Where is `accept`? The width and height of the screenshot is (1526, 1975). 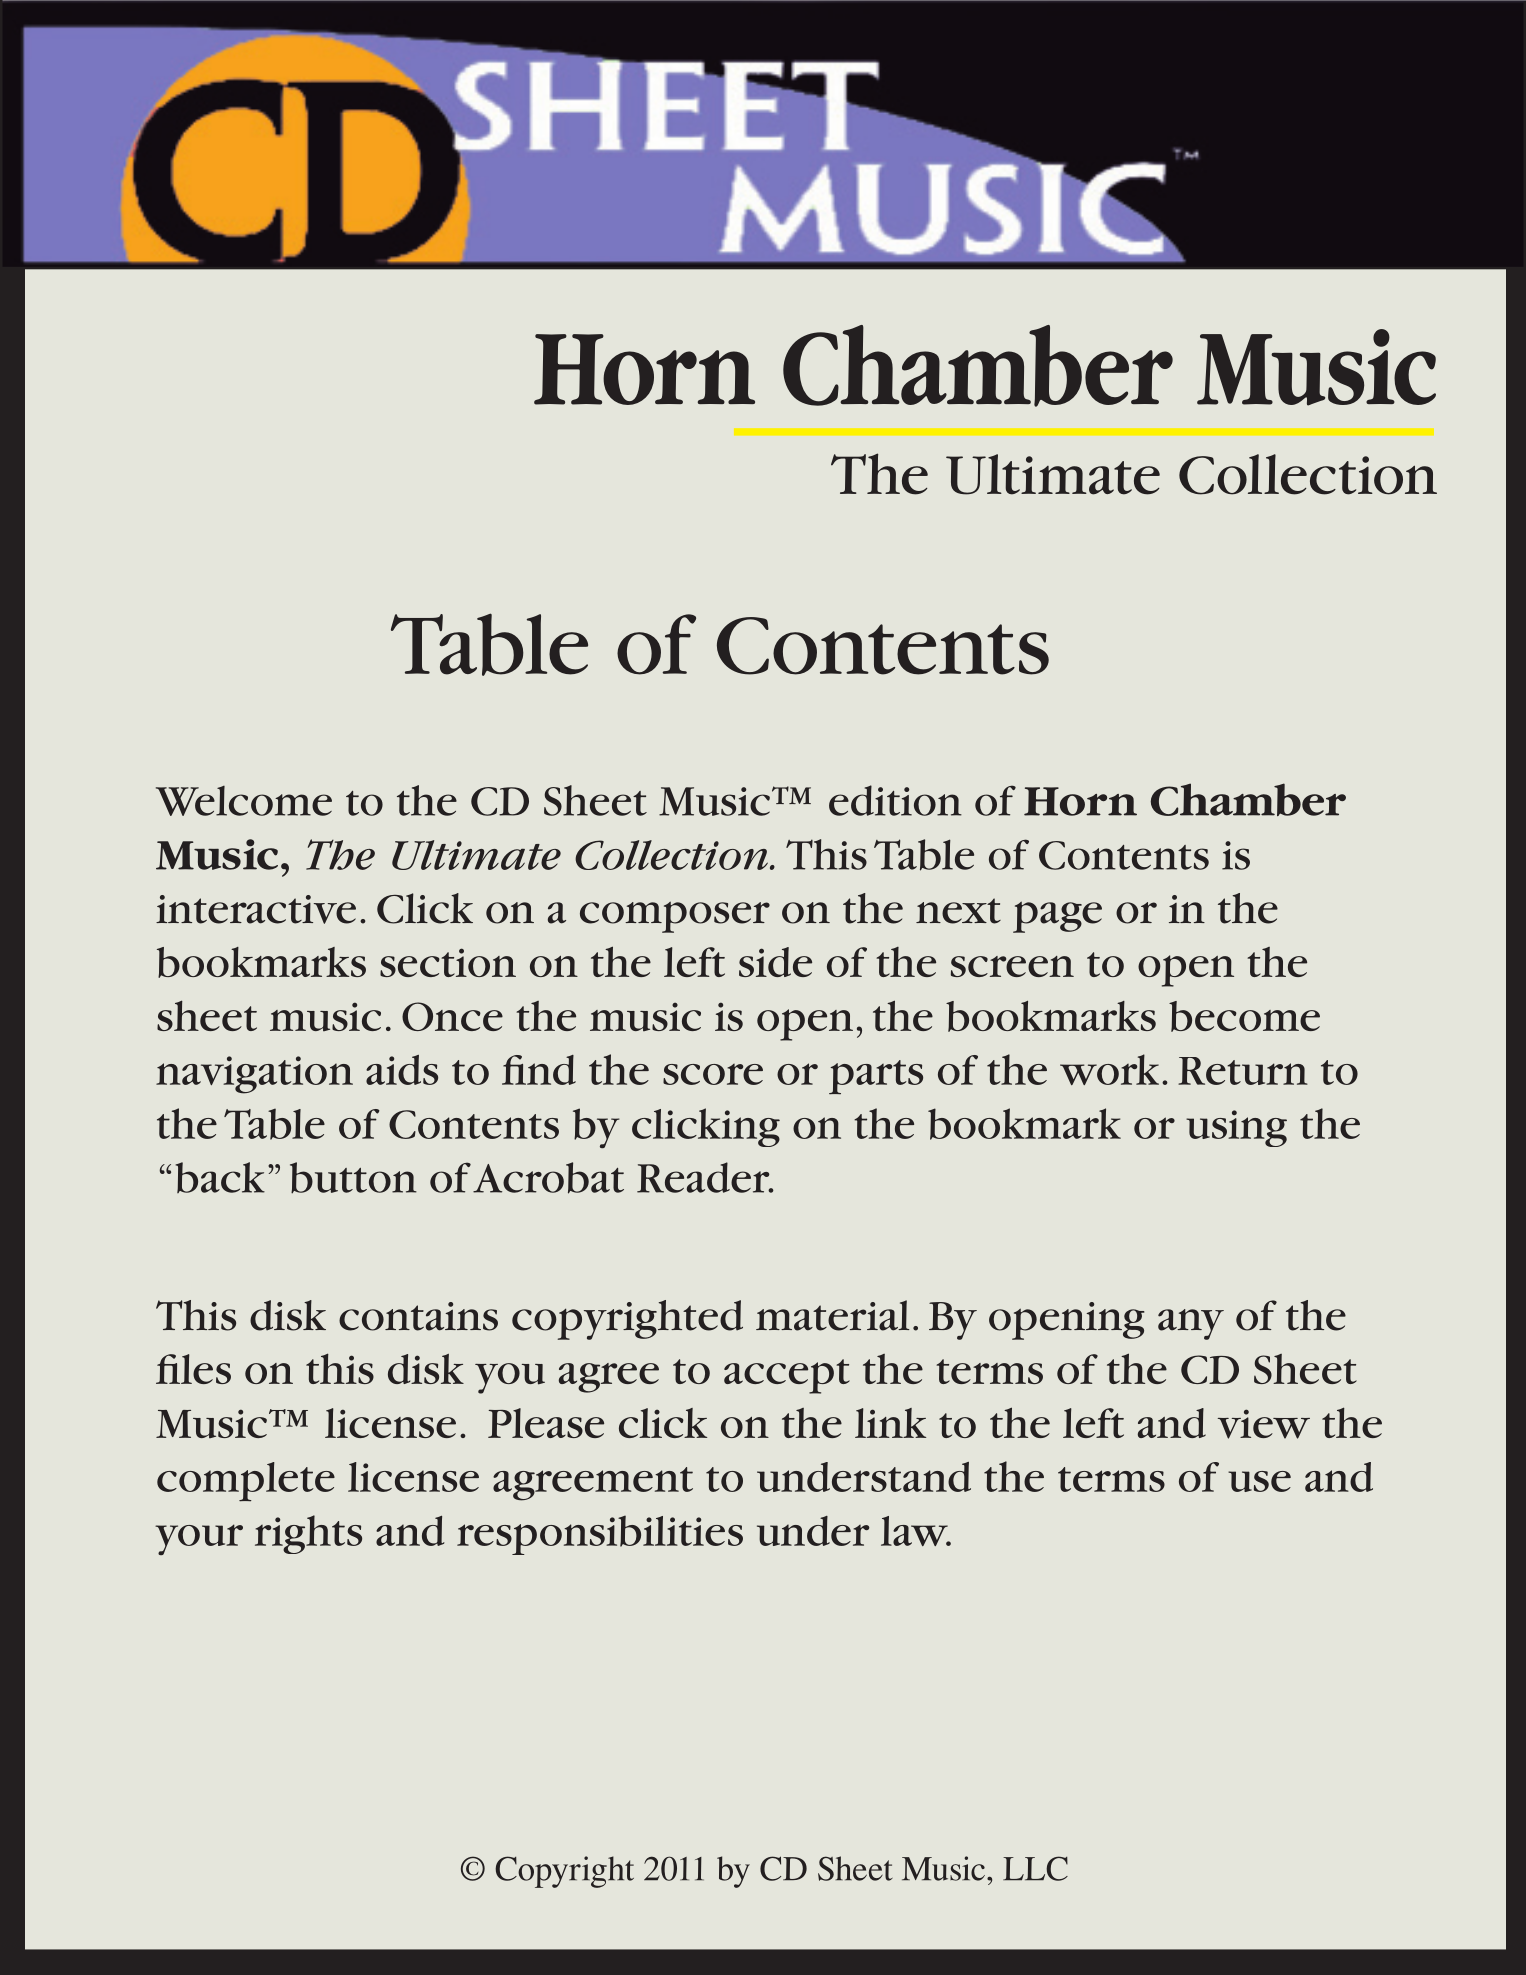
accept is located at coordinates (787, 1376).
